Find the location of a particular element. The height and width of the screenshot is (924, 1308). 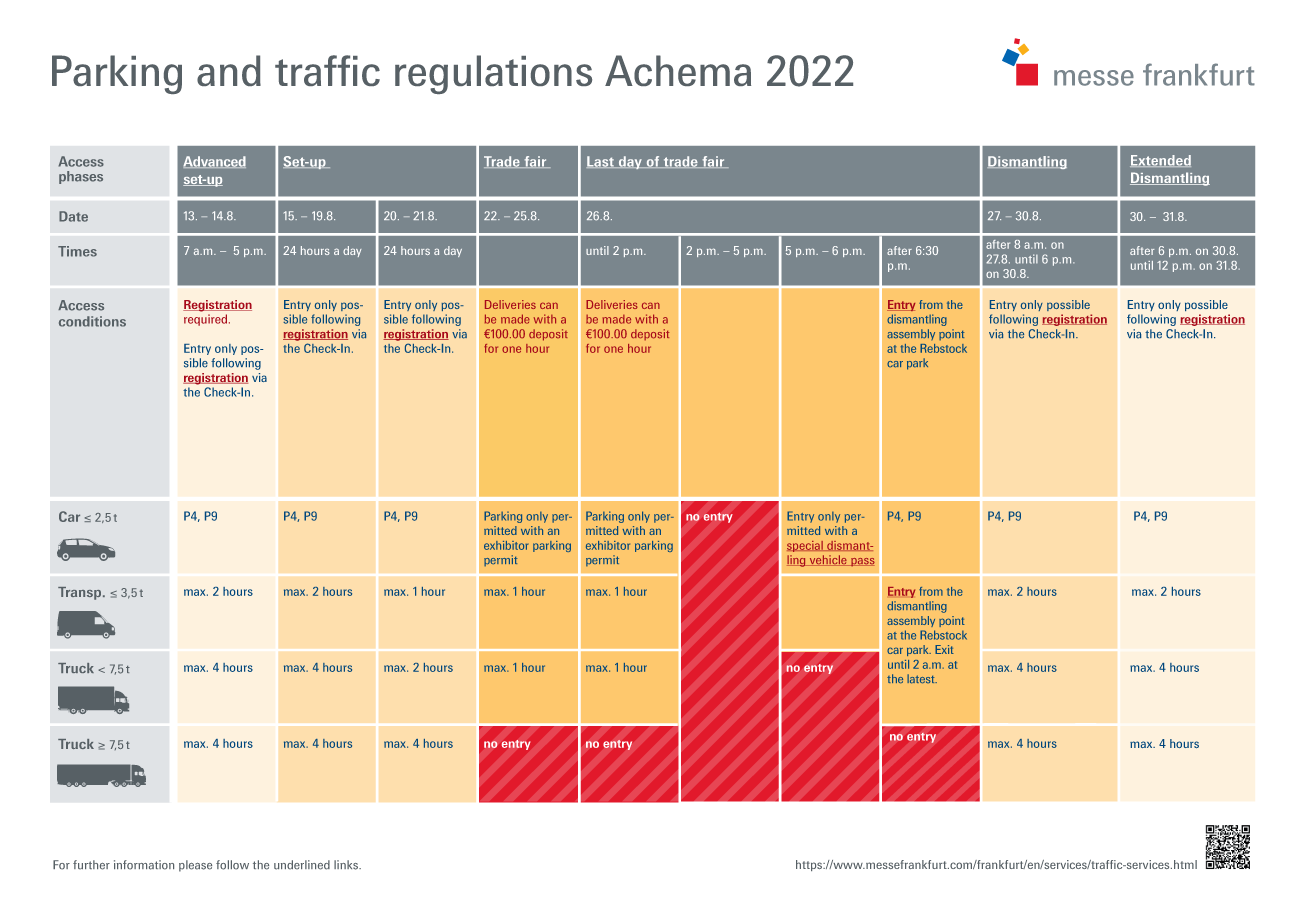

special is located at coordinates (806, 546).
